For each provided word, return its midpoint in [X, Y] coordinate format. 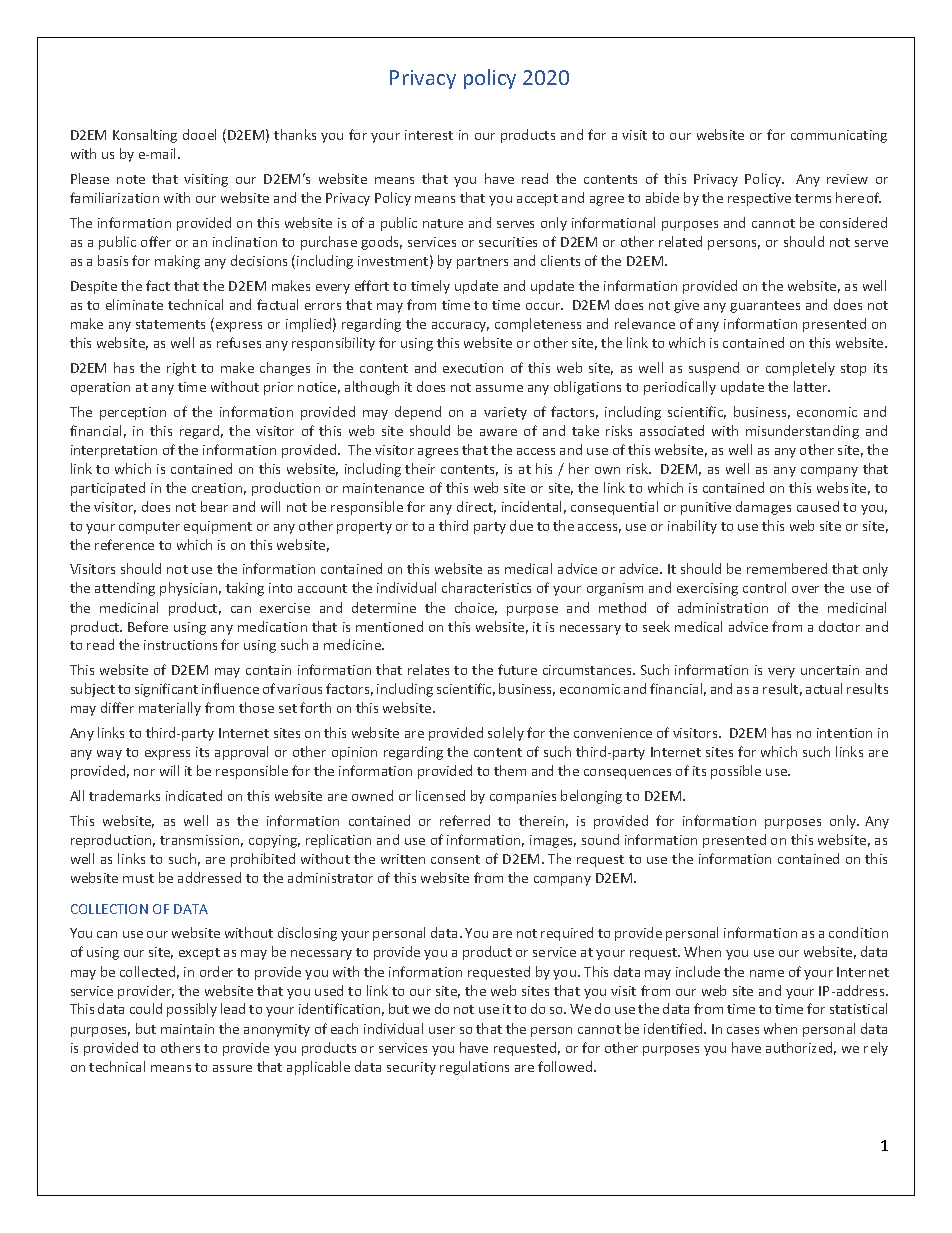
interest [429, 135]
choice [476, 608]
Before [148, 626]
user [442, 1030]
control [764, 587]
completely [800, 369]
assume [499, 388]
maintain [187, 1029]
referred [465, 820]
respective [759, 199]
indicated [194, 795]
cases [743, 1030]
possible [736, 772]
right [181, 369]
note [131, 179]
